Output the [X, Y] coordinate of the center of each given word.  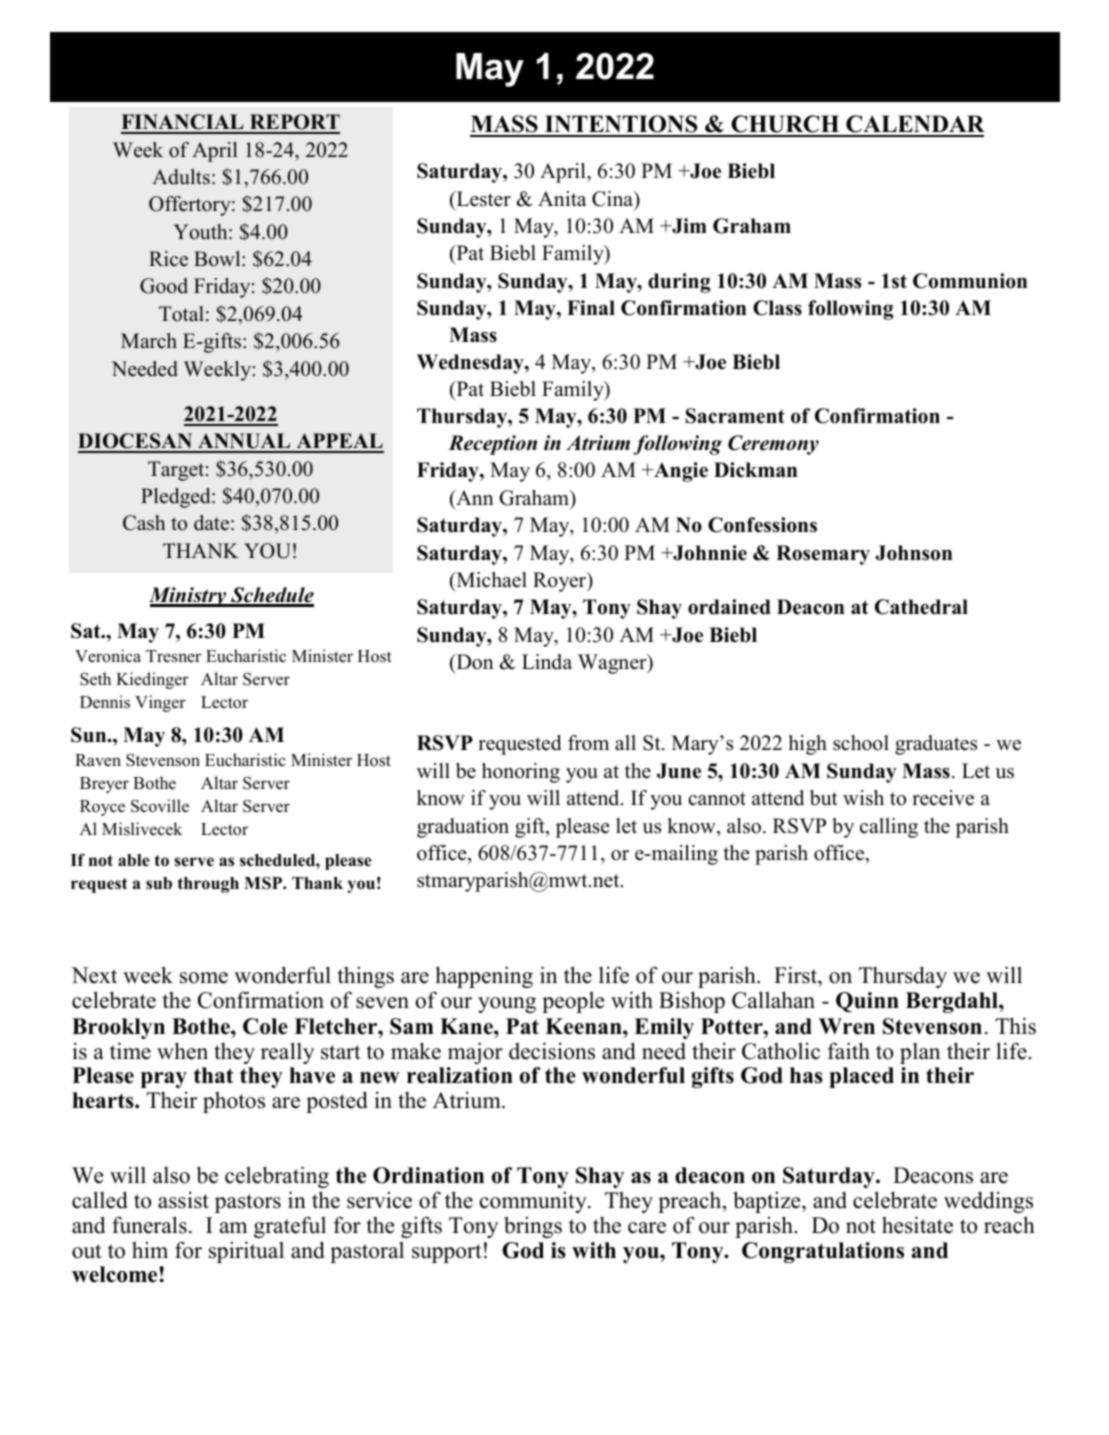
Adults [181, 177]
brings [533, 1227]
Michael [490, 581]
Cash [144, 523]
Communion [970, 281]
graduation [463, 828]
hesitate [917, 1225]
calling [889, 828]
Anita [562, 198]
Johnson [914, 553]
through [208, 885]
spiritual [246, 1252]
